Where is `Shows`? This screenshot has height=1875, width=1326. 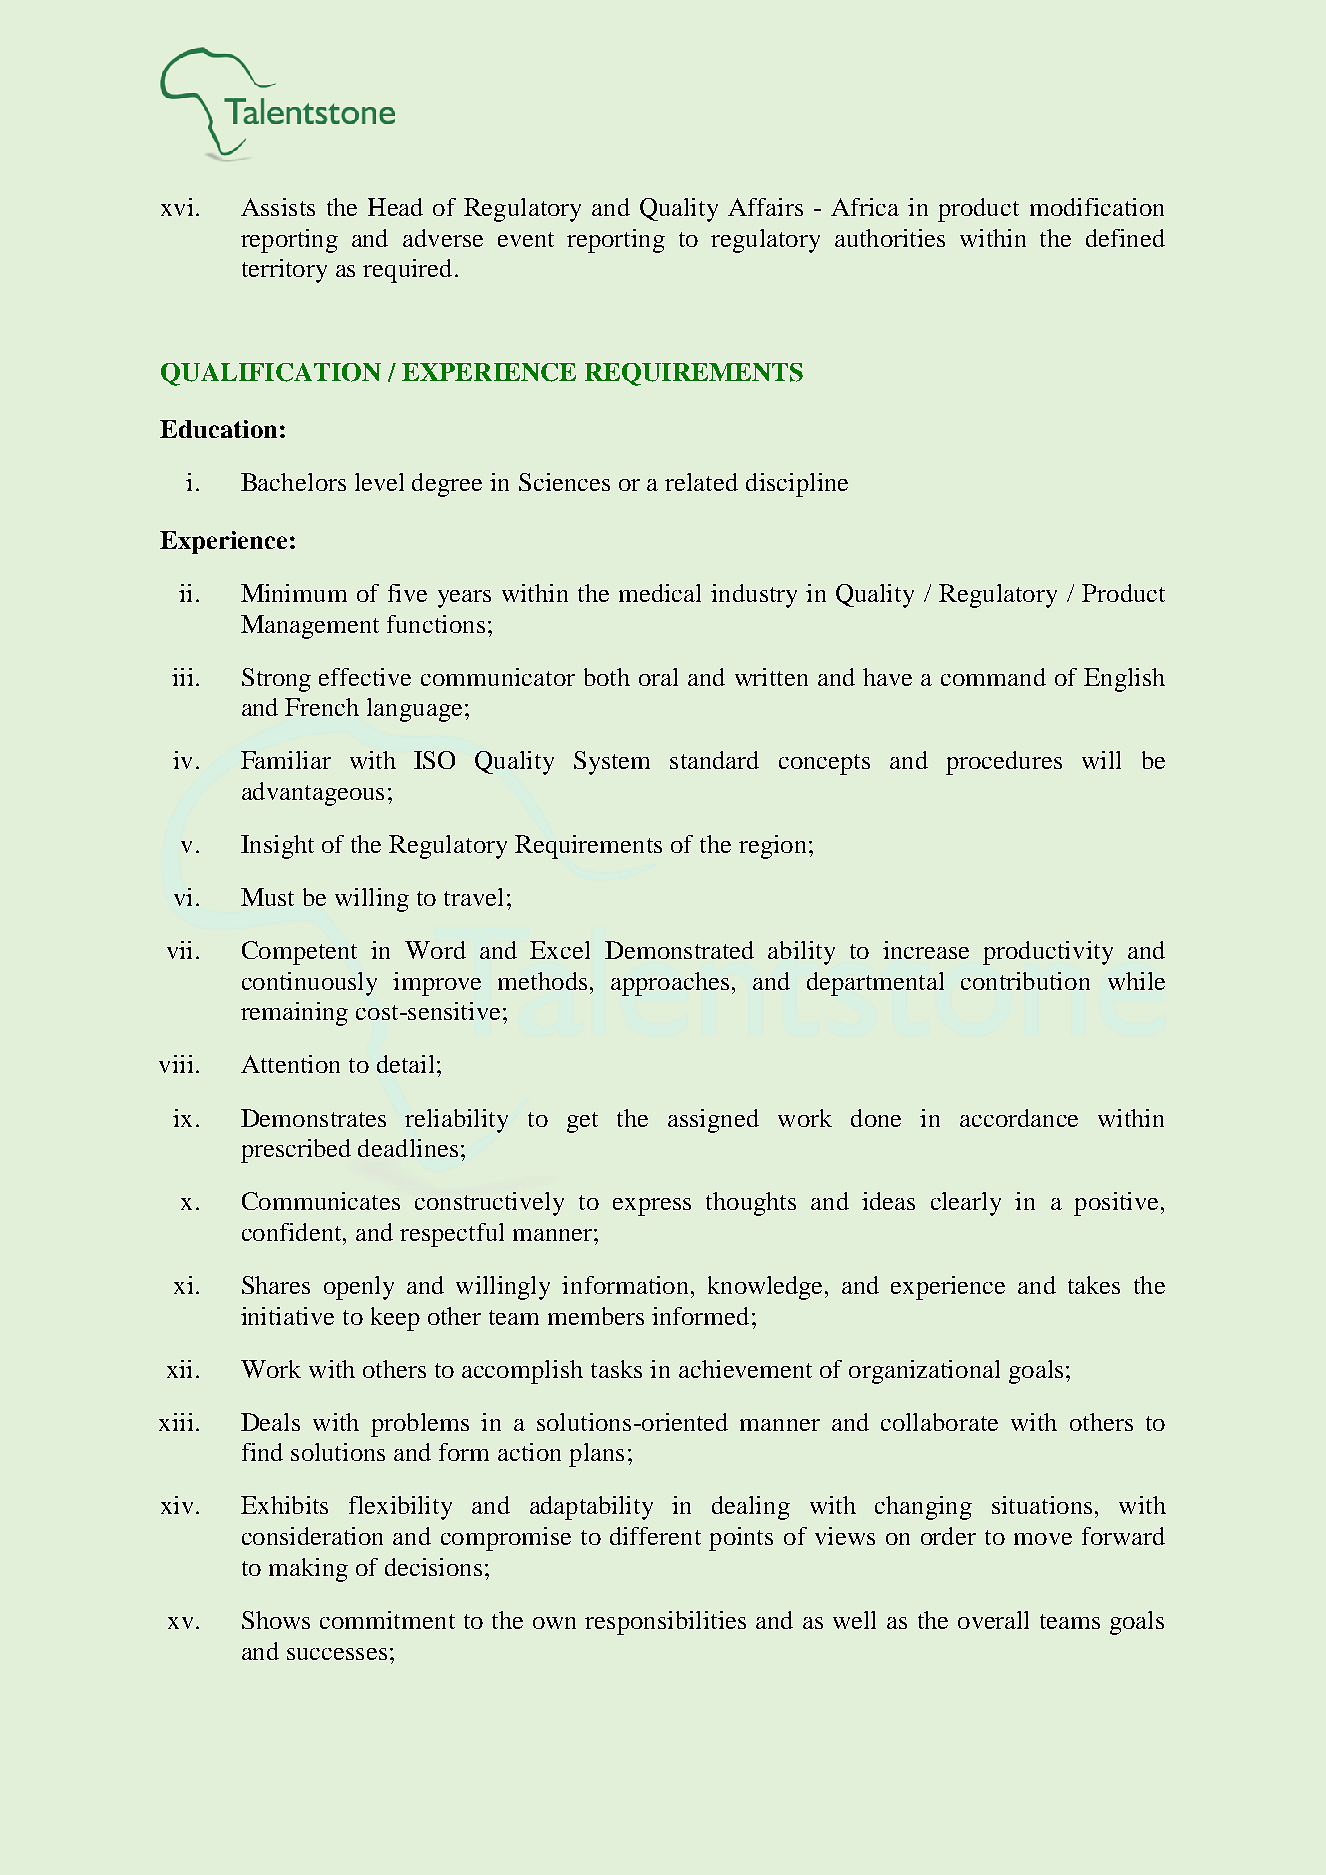 Shows is located at coordinates (276, 1620).
